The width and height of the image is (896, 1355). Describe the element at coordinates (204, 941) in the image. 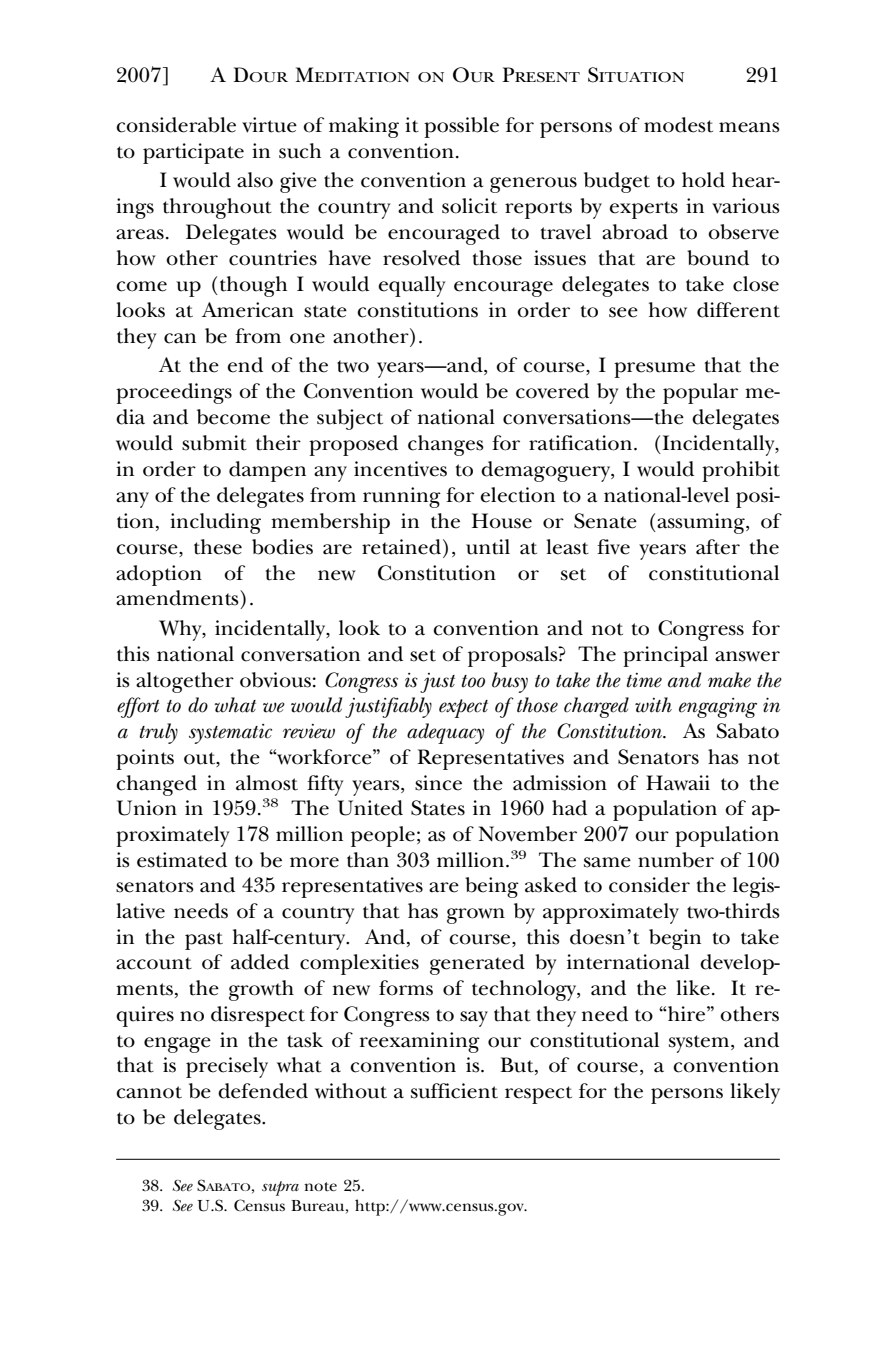

I see `past` at that location.
